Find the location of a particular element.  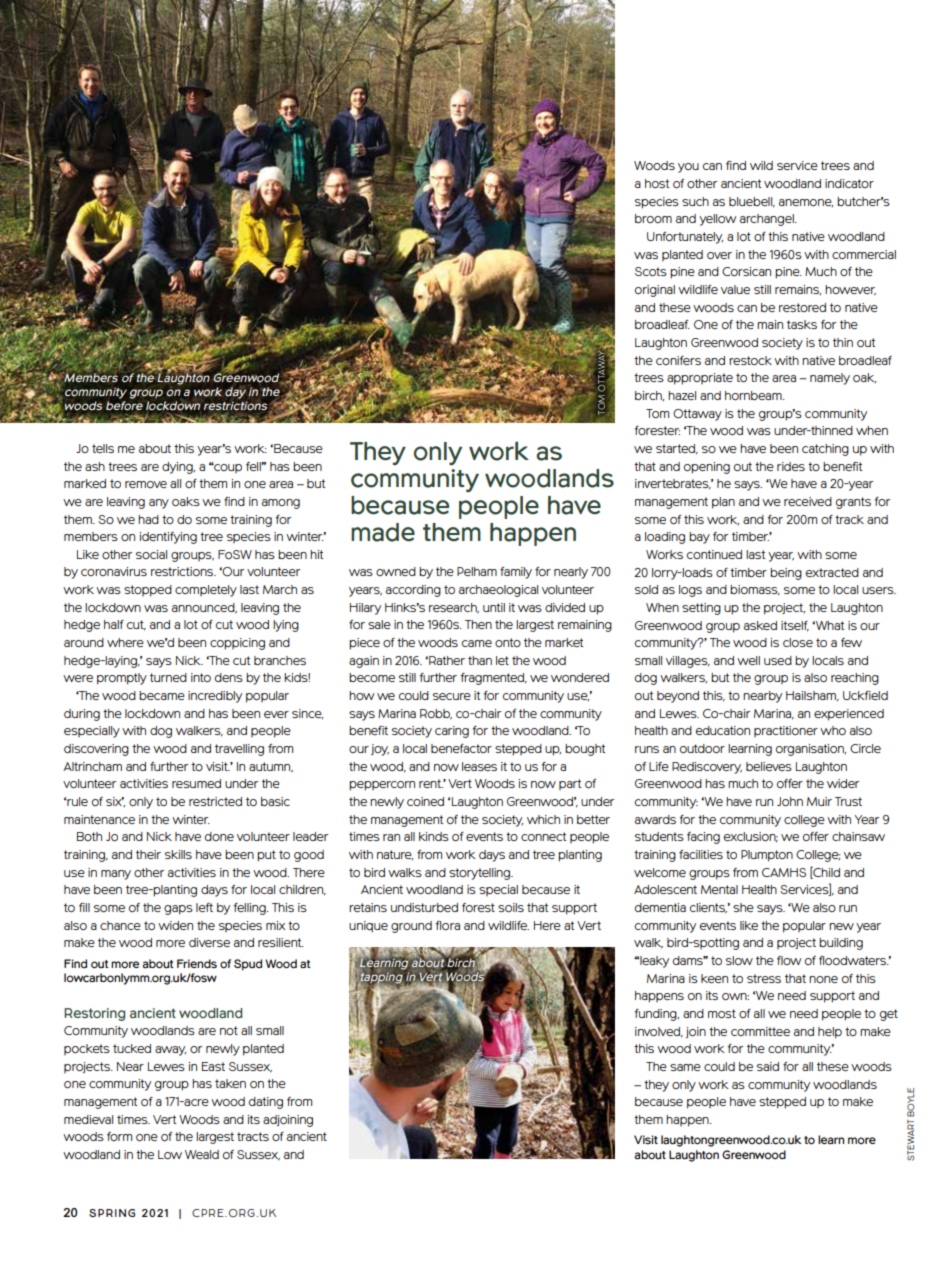

broom is located at coordinates (653, 218).
